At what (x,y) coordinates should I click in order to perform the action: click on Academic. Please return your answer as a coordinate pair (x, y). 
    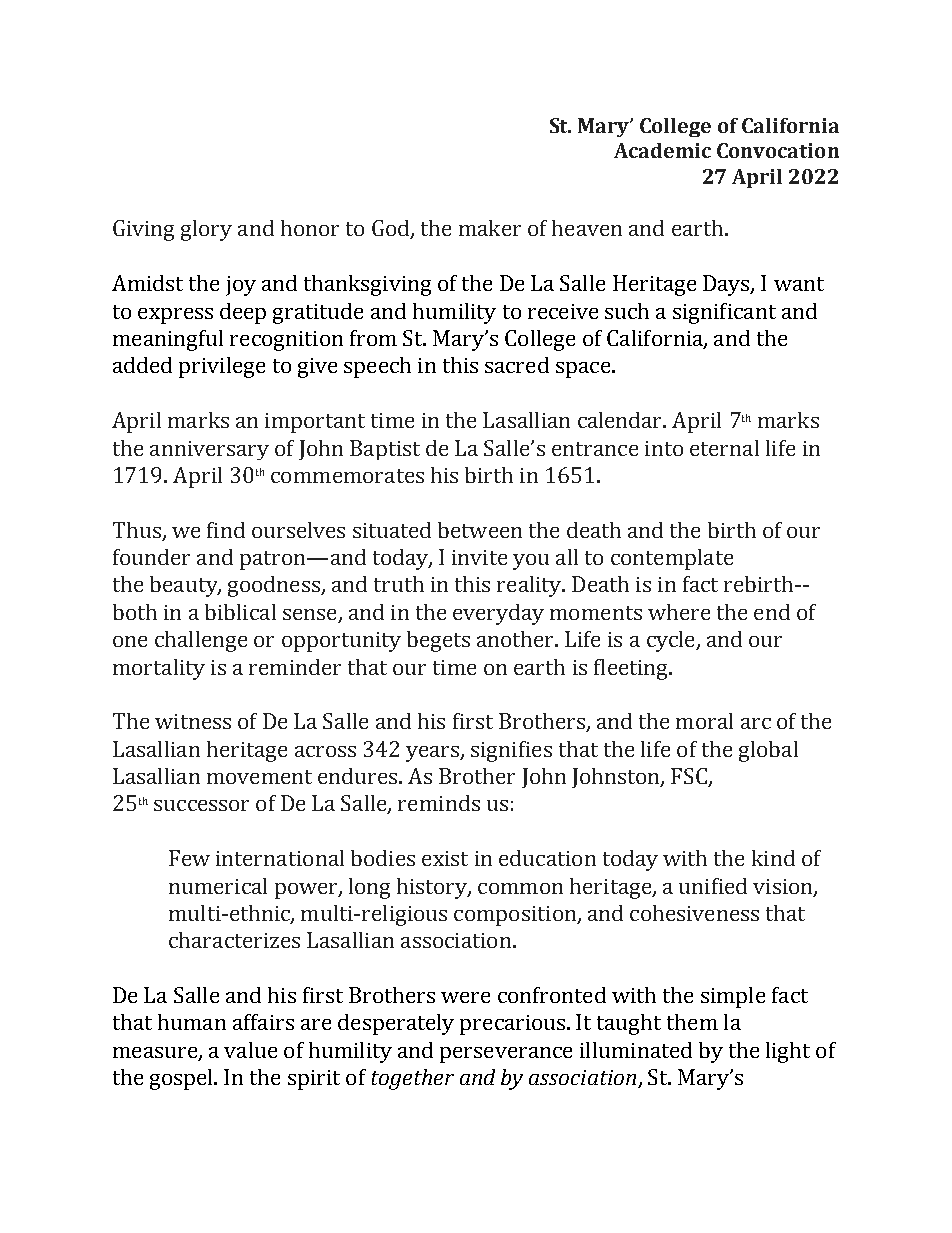
    Looking at the image, I should click on (662, 150).
